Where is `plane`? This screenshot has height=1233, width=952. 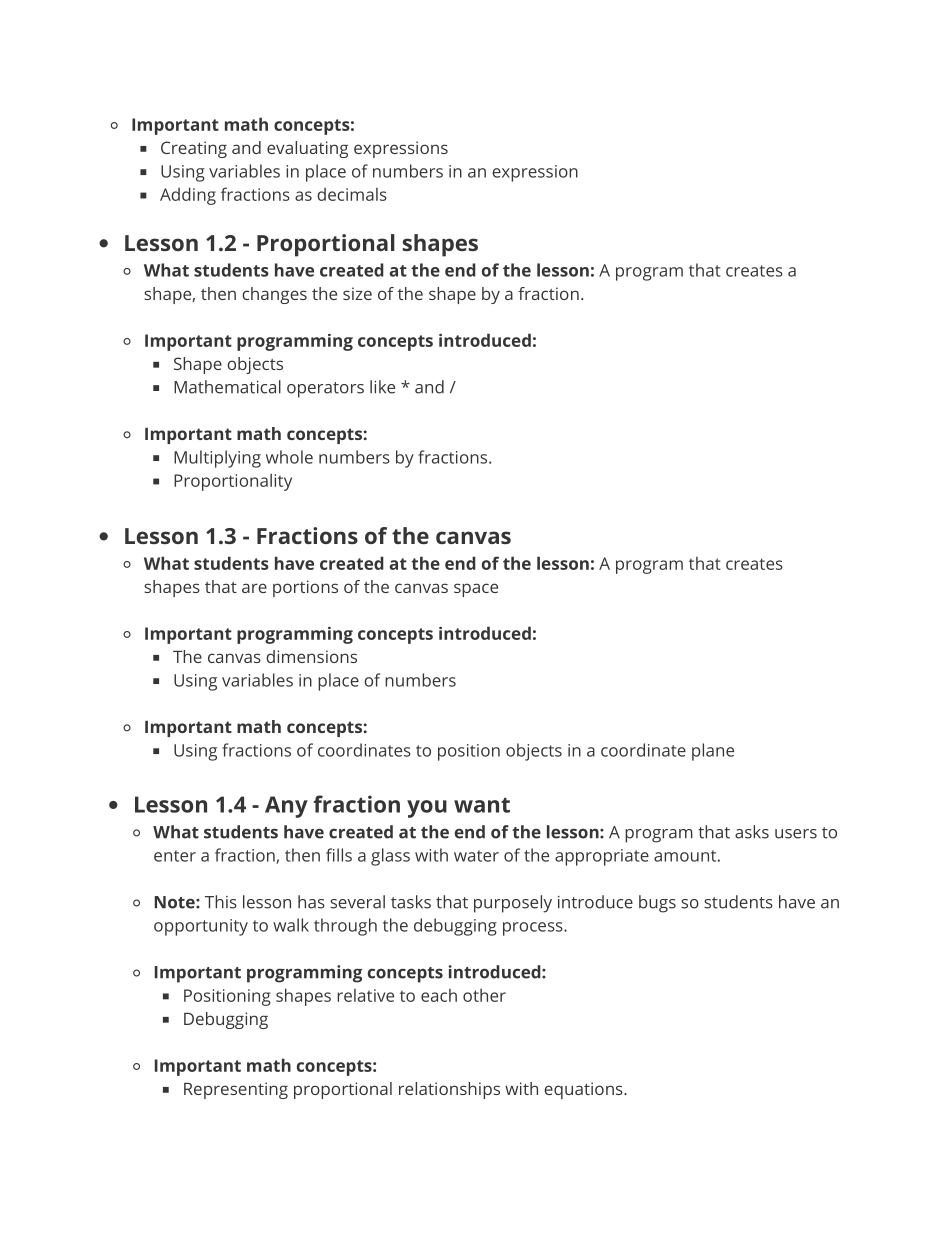 plane is located at coordinates (713, 752).
